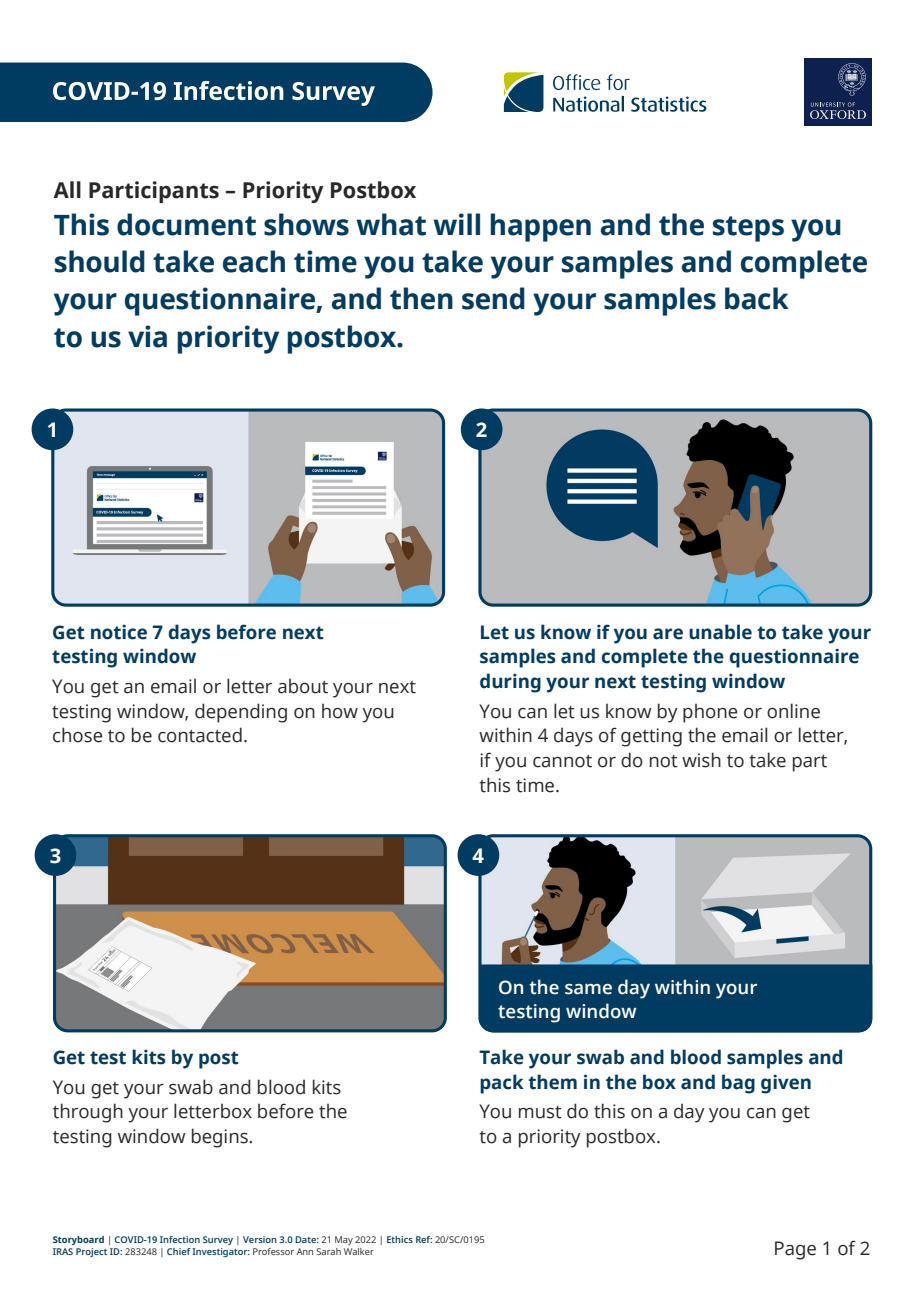 The width and height of the page is (924, 1308). Describe the element at coordinates (180, 1239) in the page. I see `Infection` at that location.
